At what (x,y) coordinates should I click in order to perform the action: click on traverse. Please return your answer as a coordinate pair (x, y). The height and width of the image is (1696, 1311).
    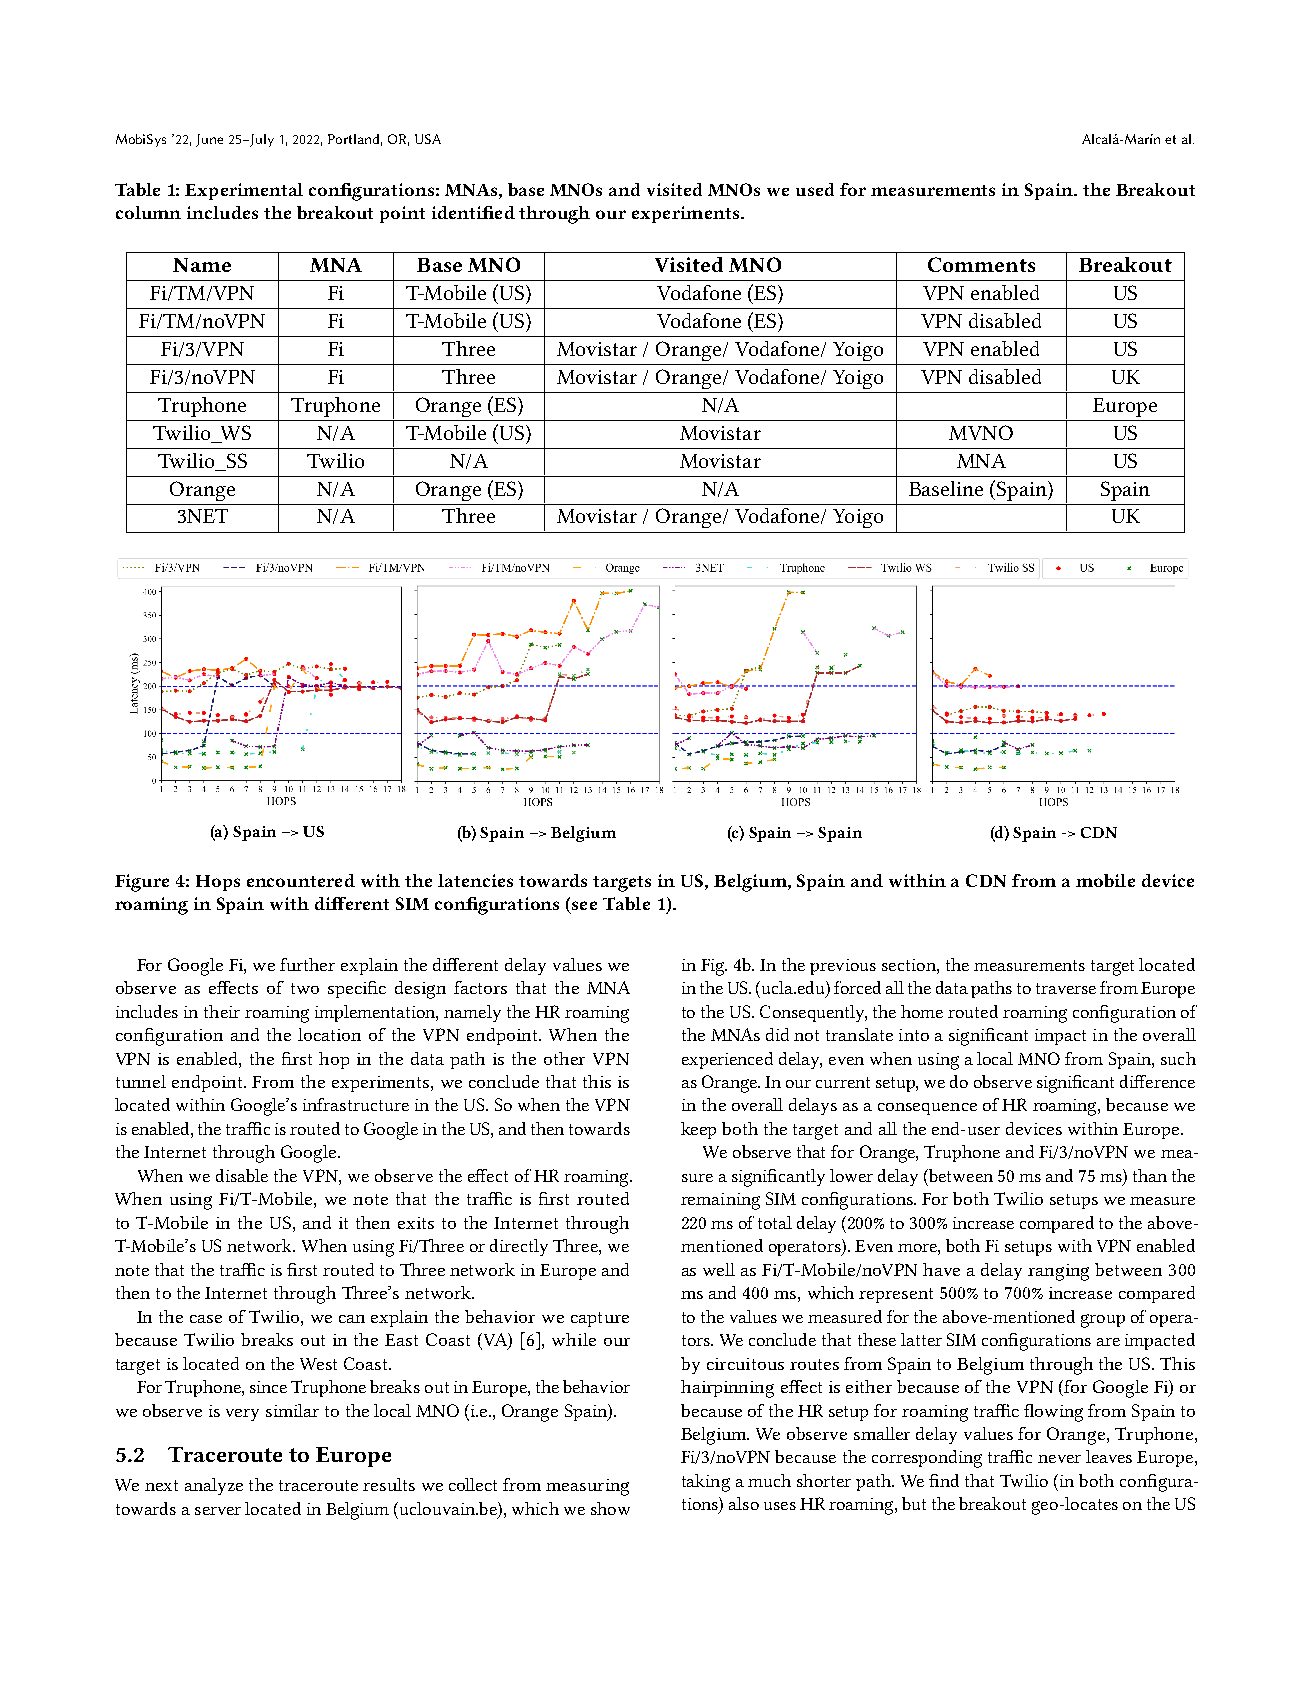
    Looking at the image, I should click on (1066, 988).
